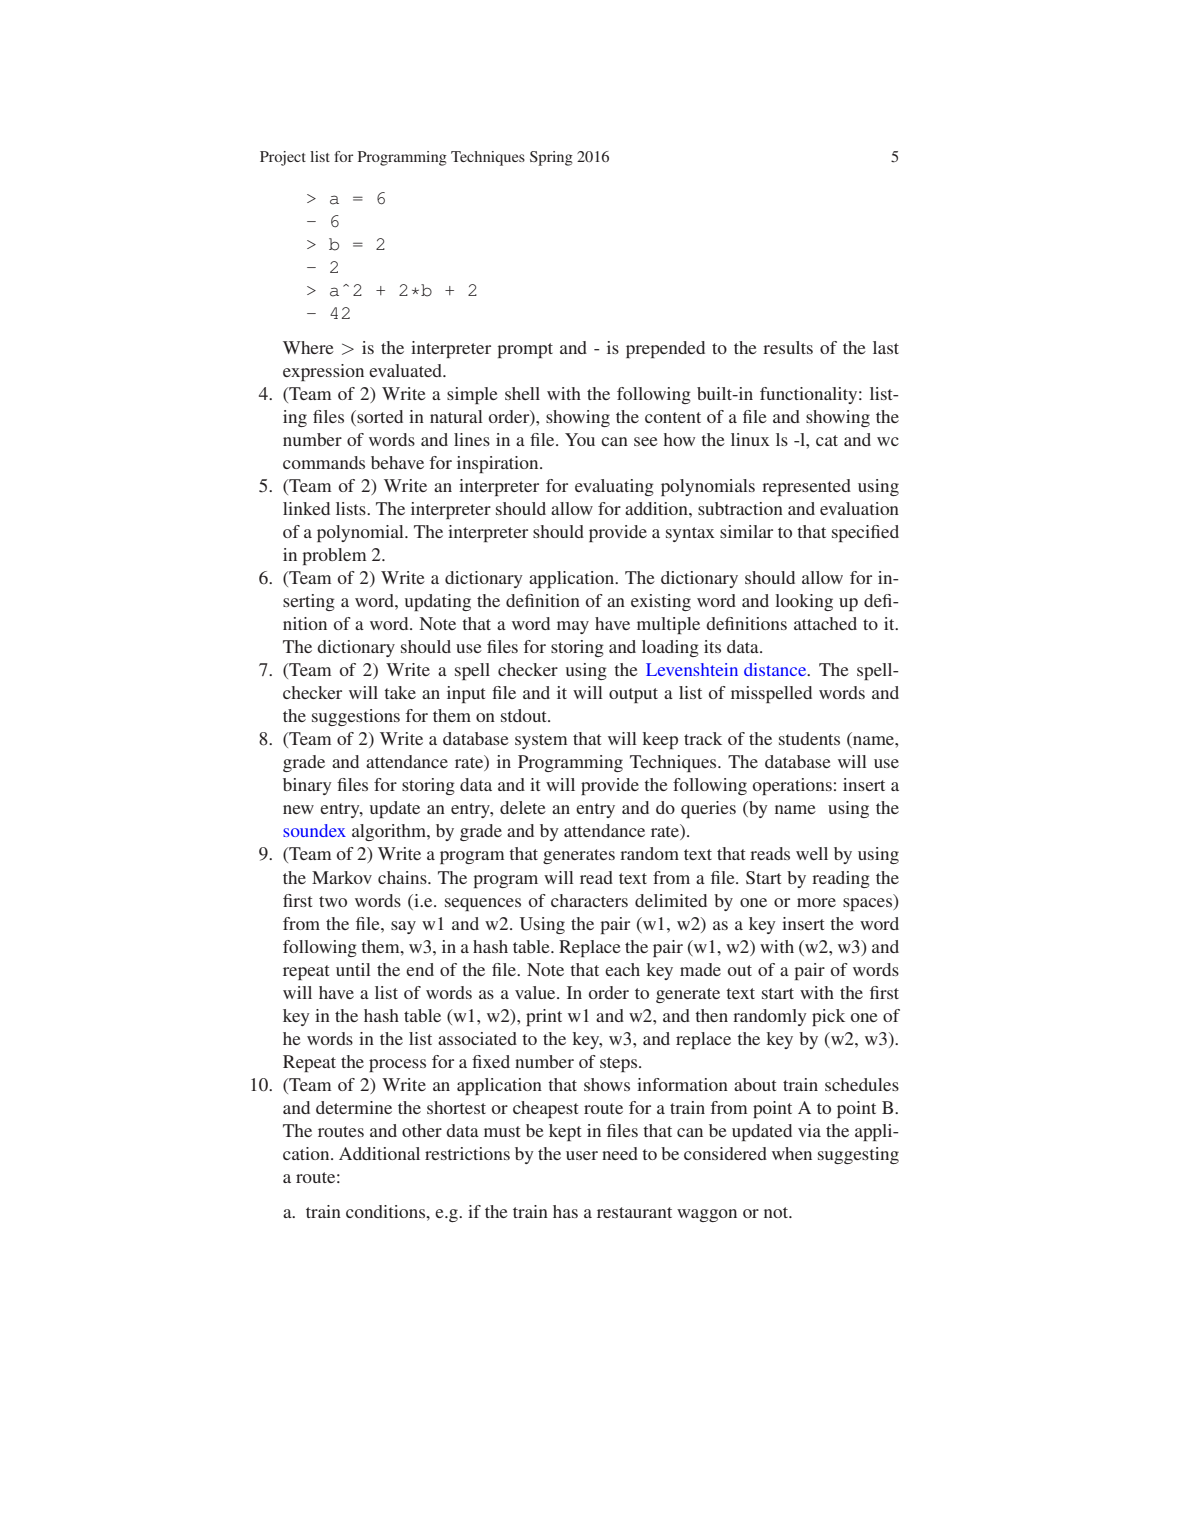  Describe the element at coordinates (379, 416) in the screenshot. I see `sorted` at that location.
